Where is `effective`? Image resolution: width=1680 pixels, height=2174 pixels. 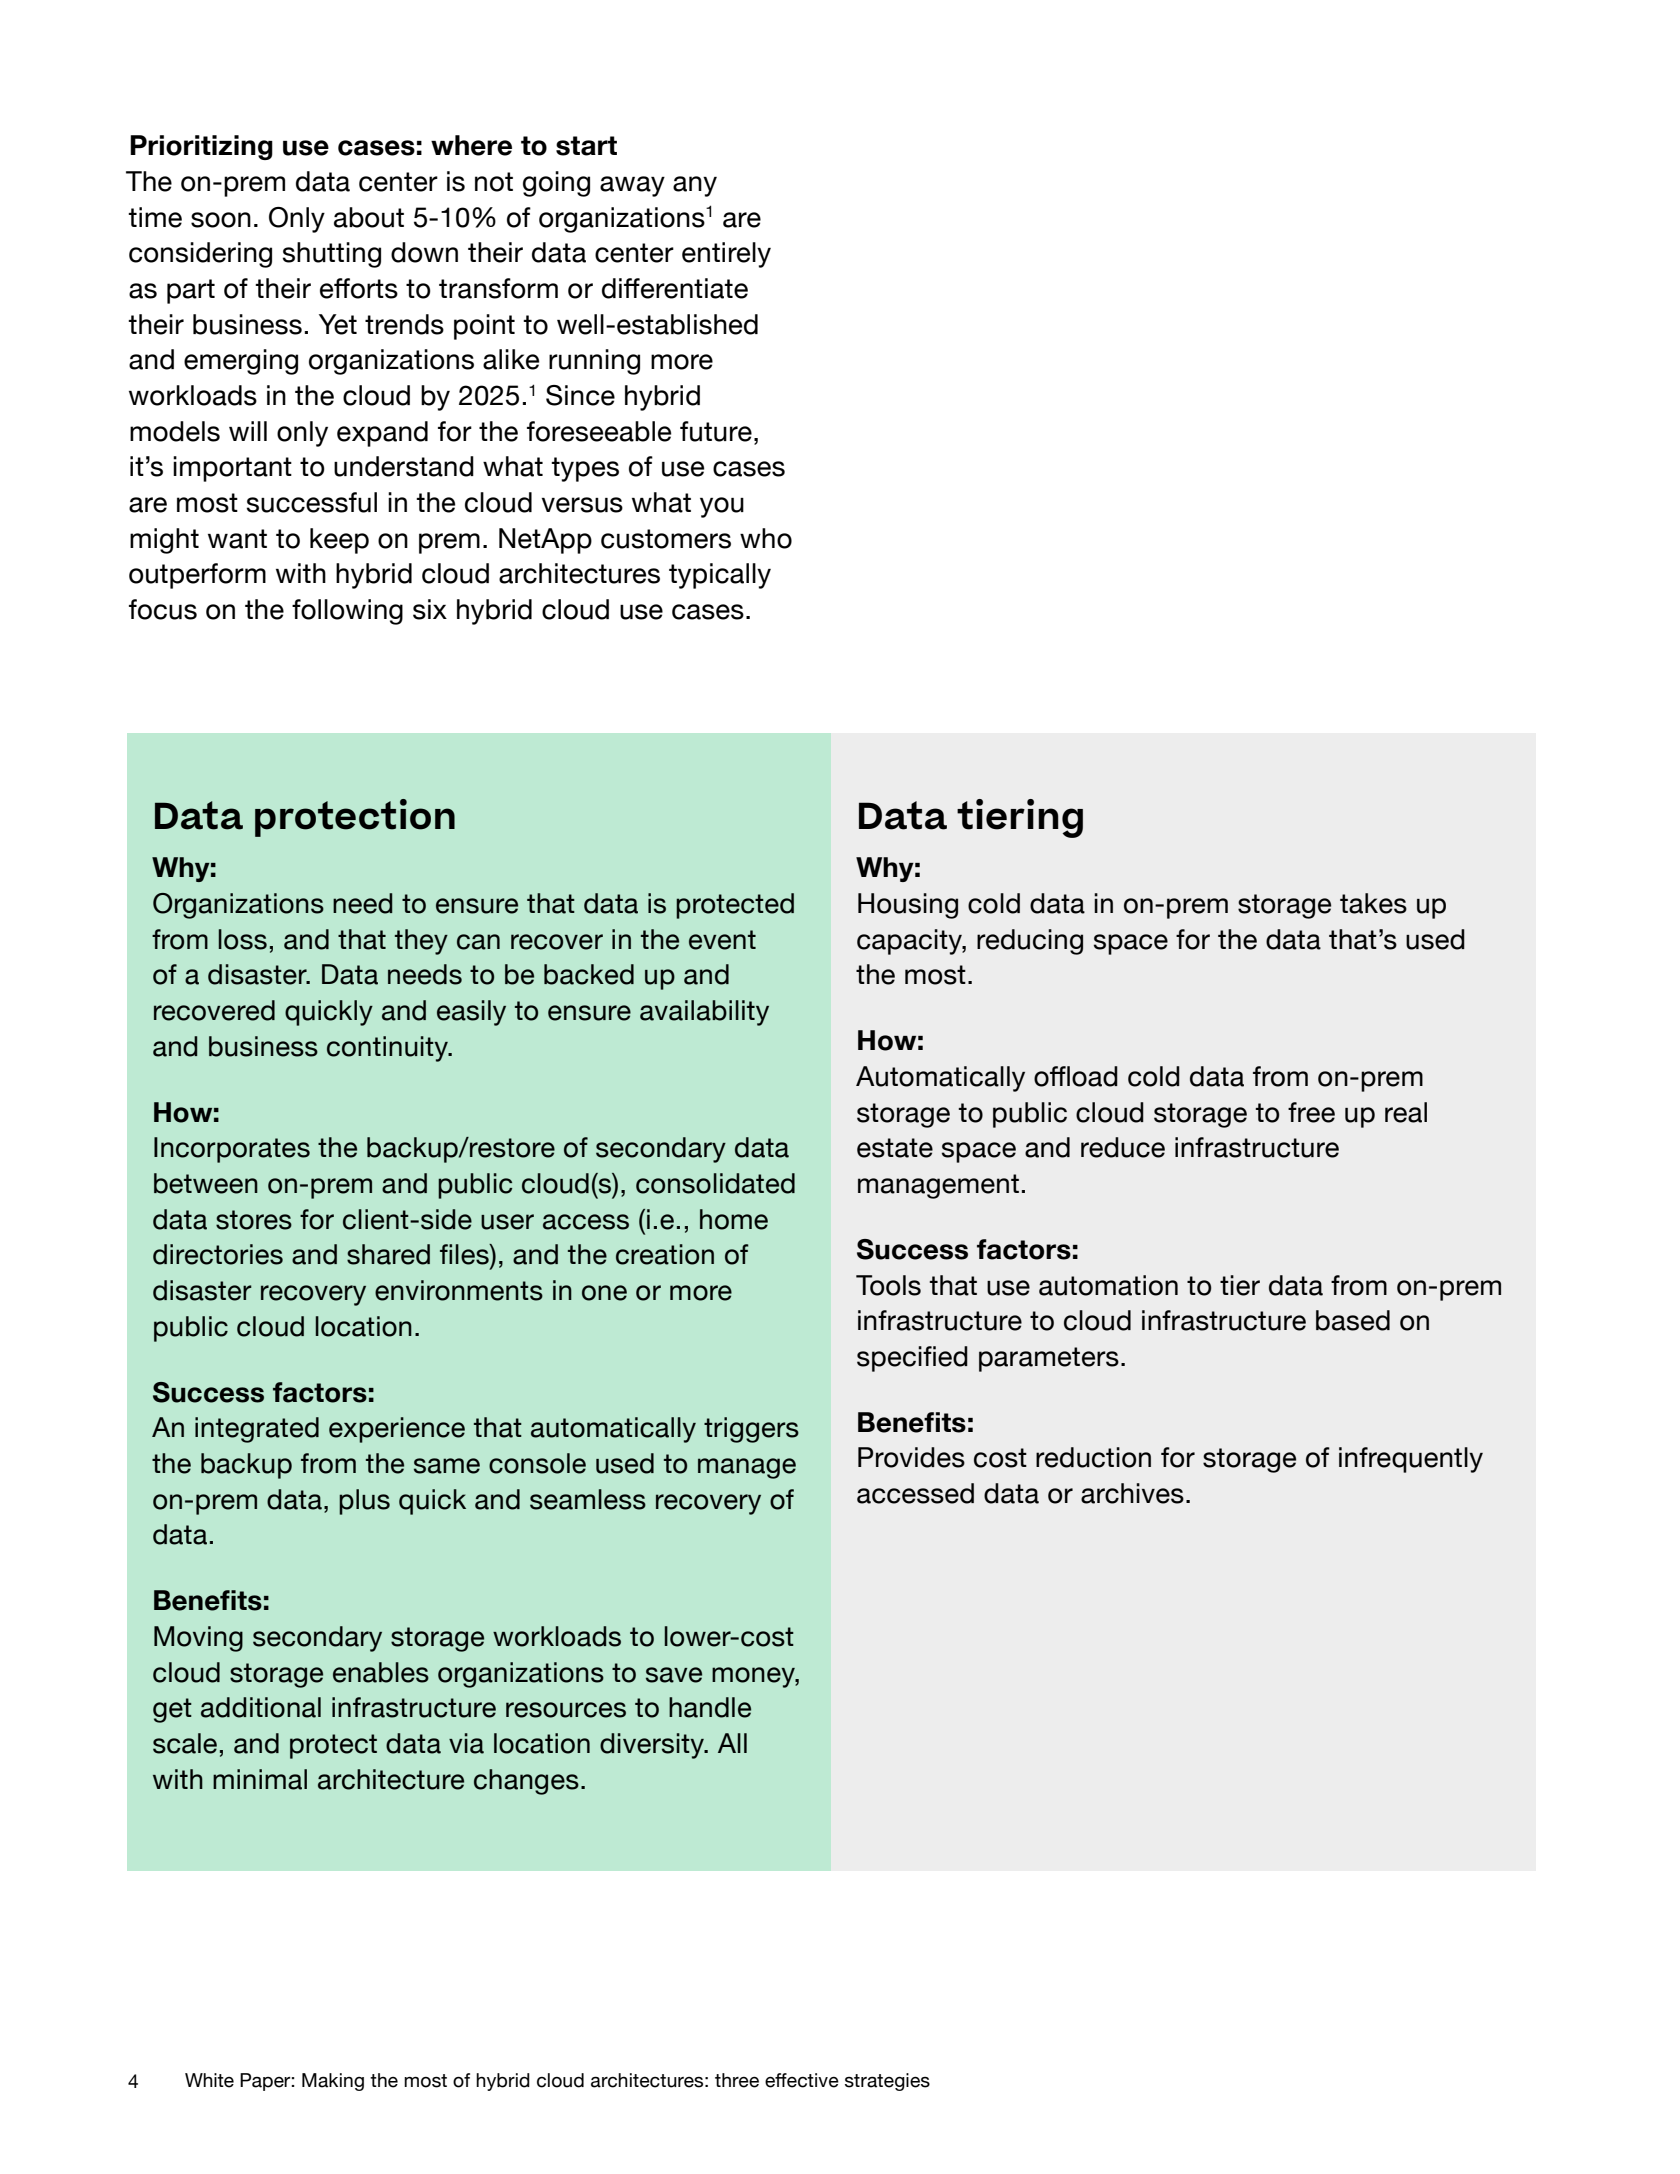 effective is located at coordinates (802, 2080).
